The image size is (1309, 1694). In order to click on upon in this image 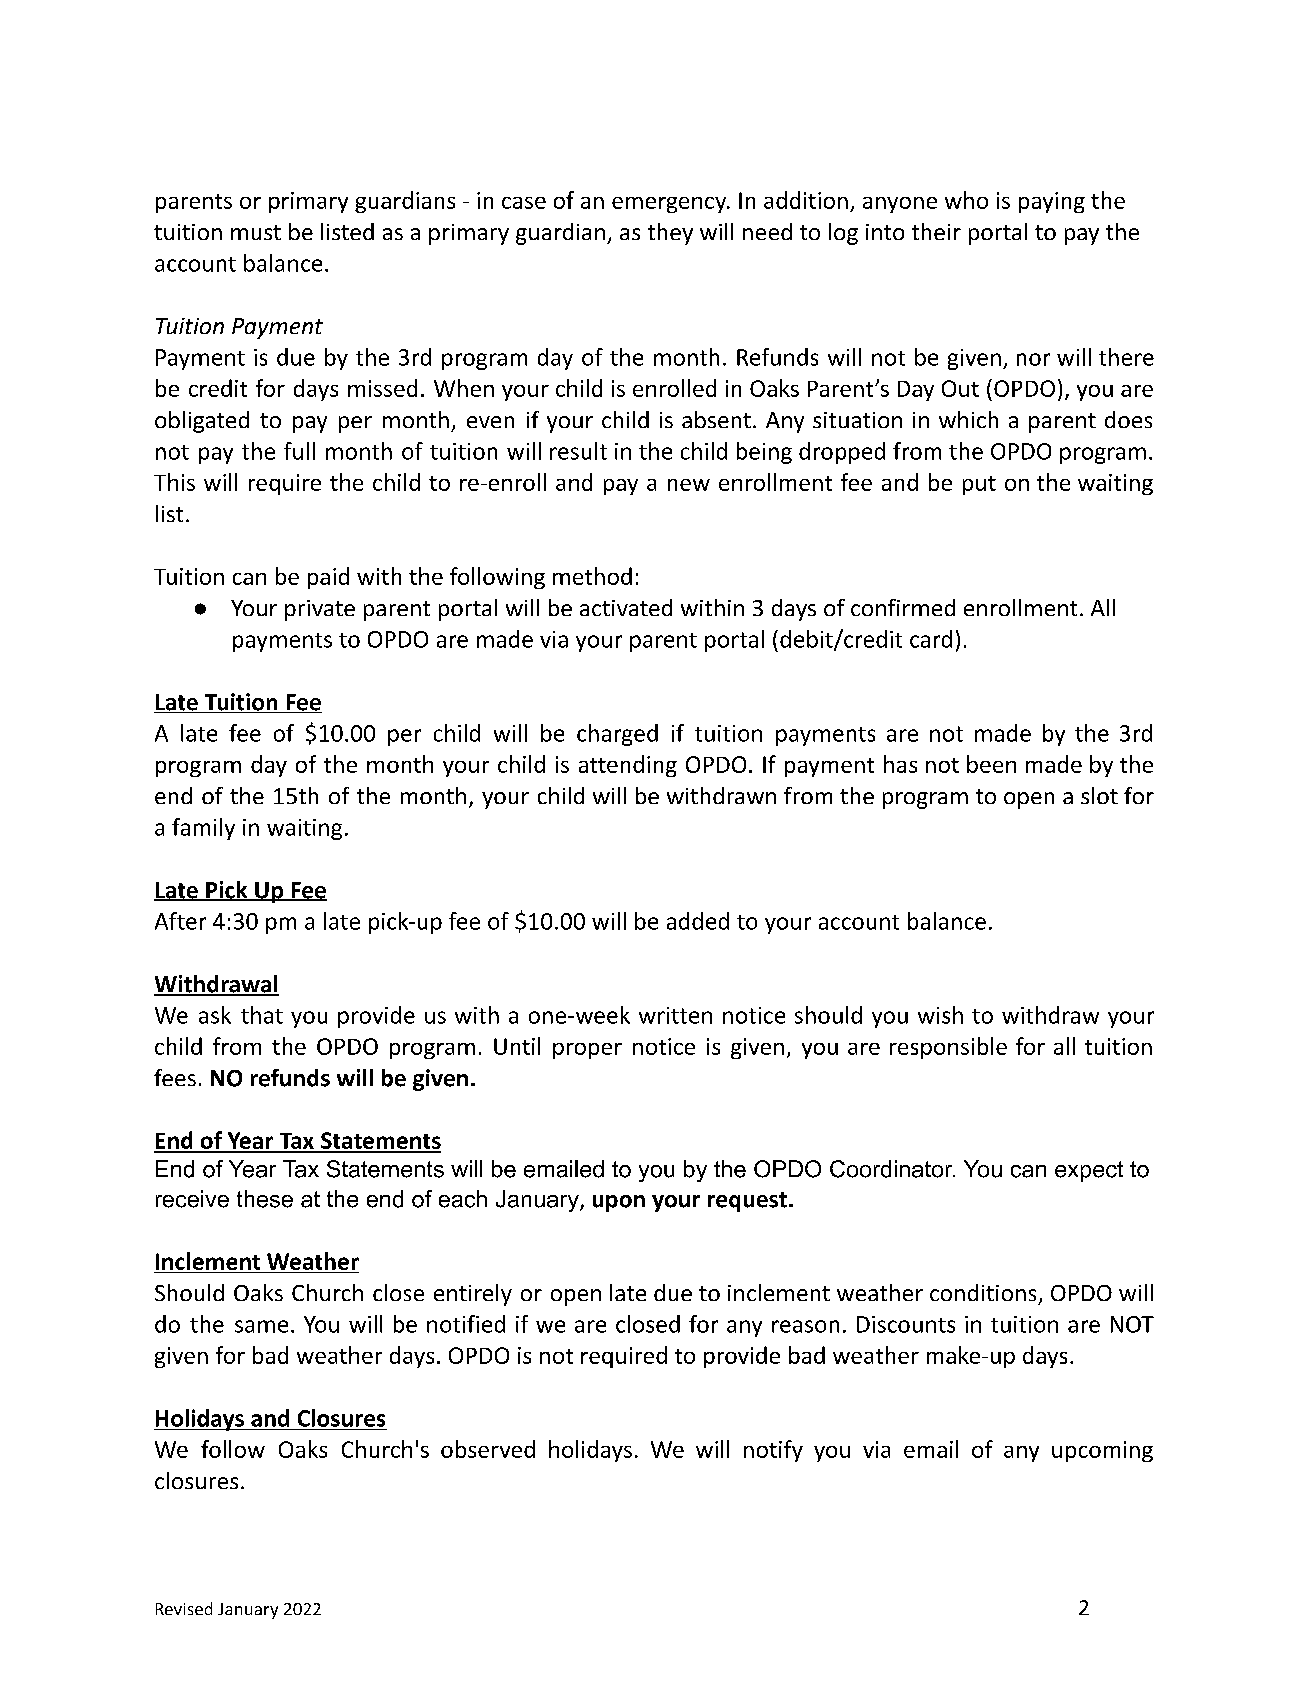, I will do `click(619, 1203)`.
